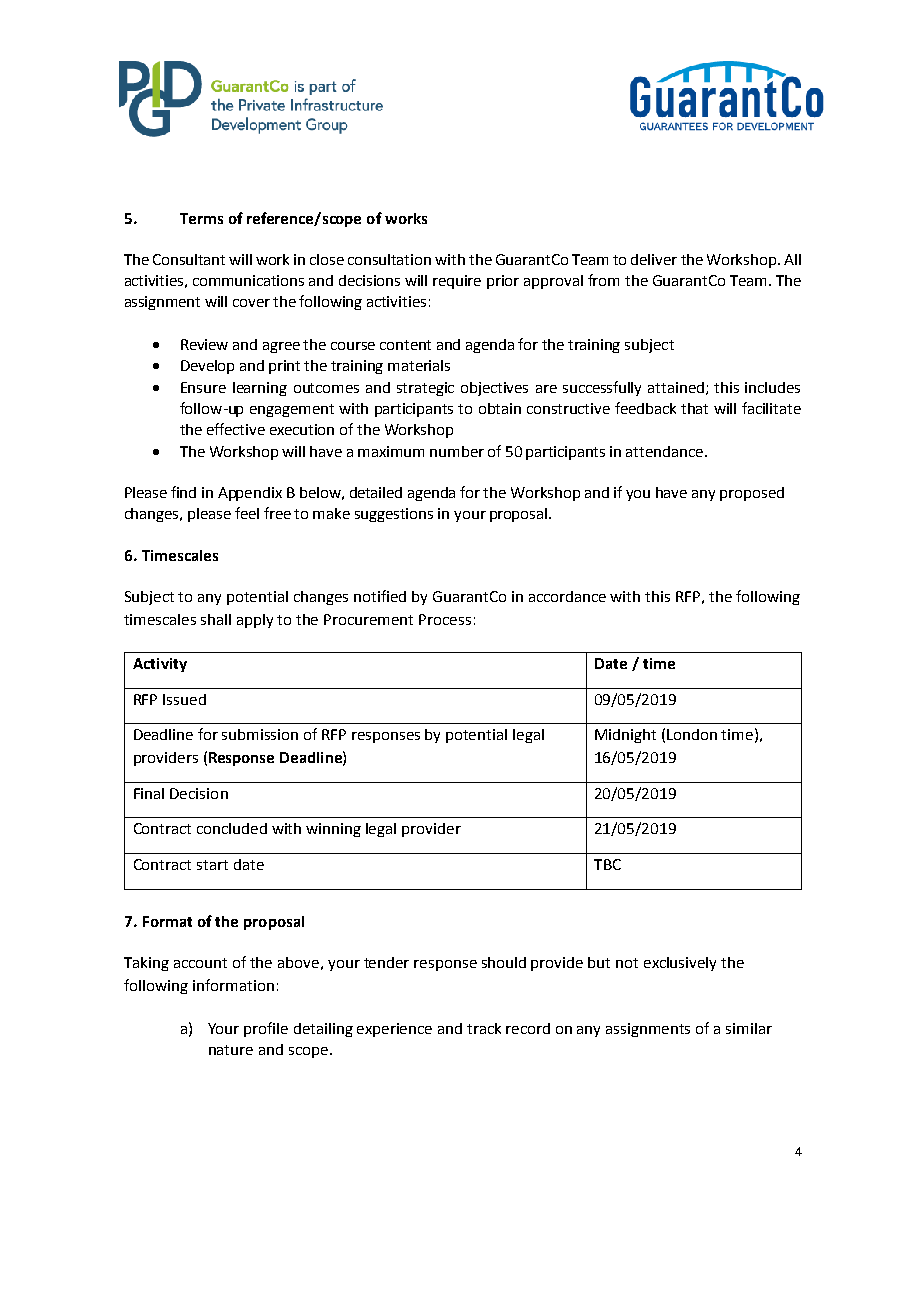  I want to click on deliver, so click(654, 259).
